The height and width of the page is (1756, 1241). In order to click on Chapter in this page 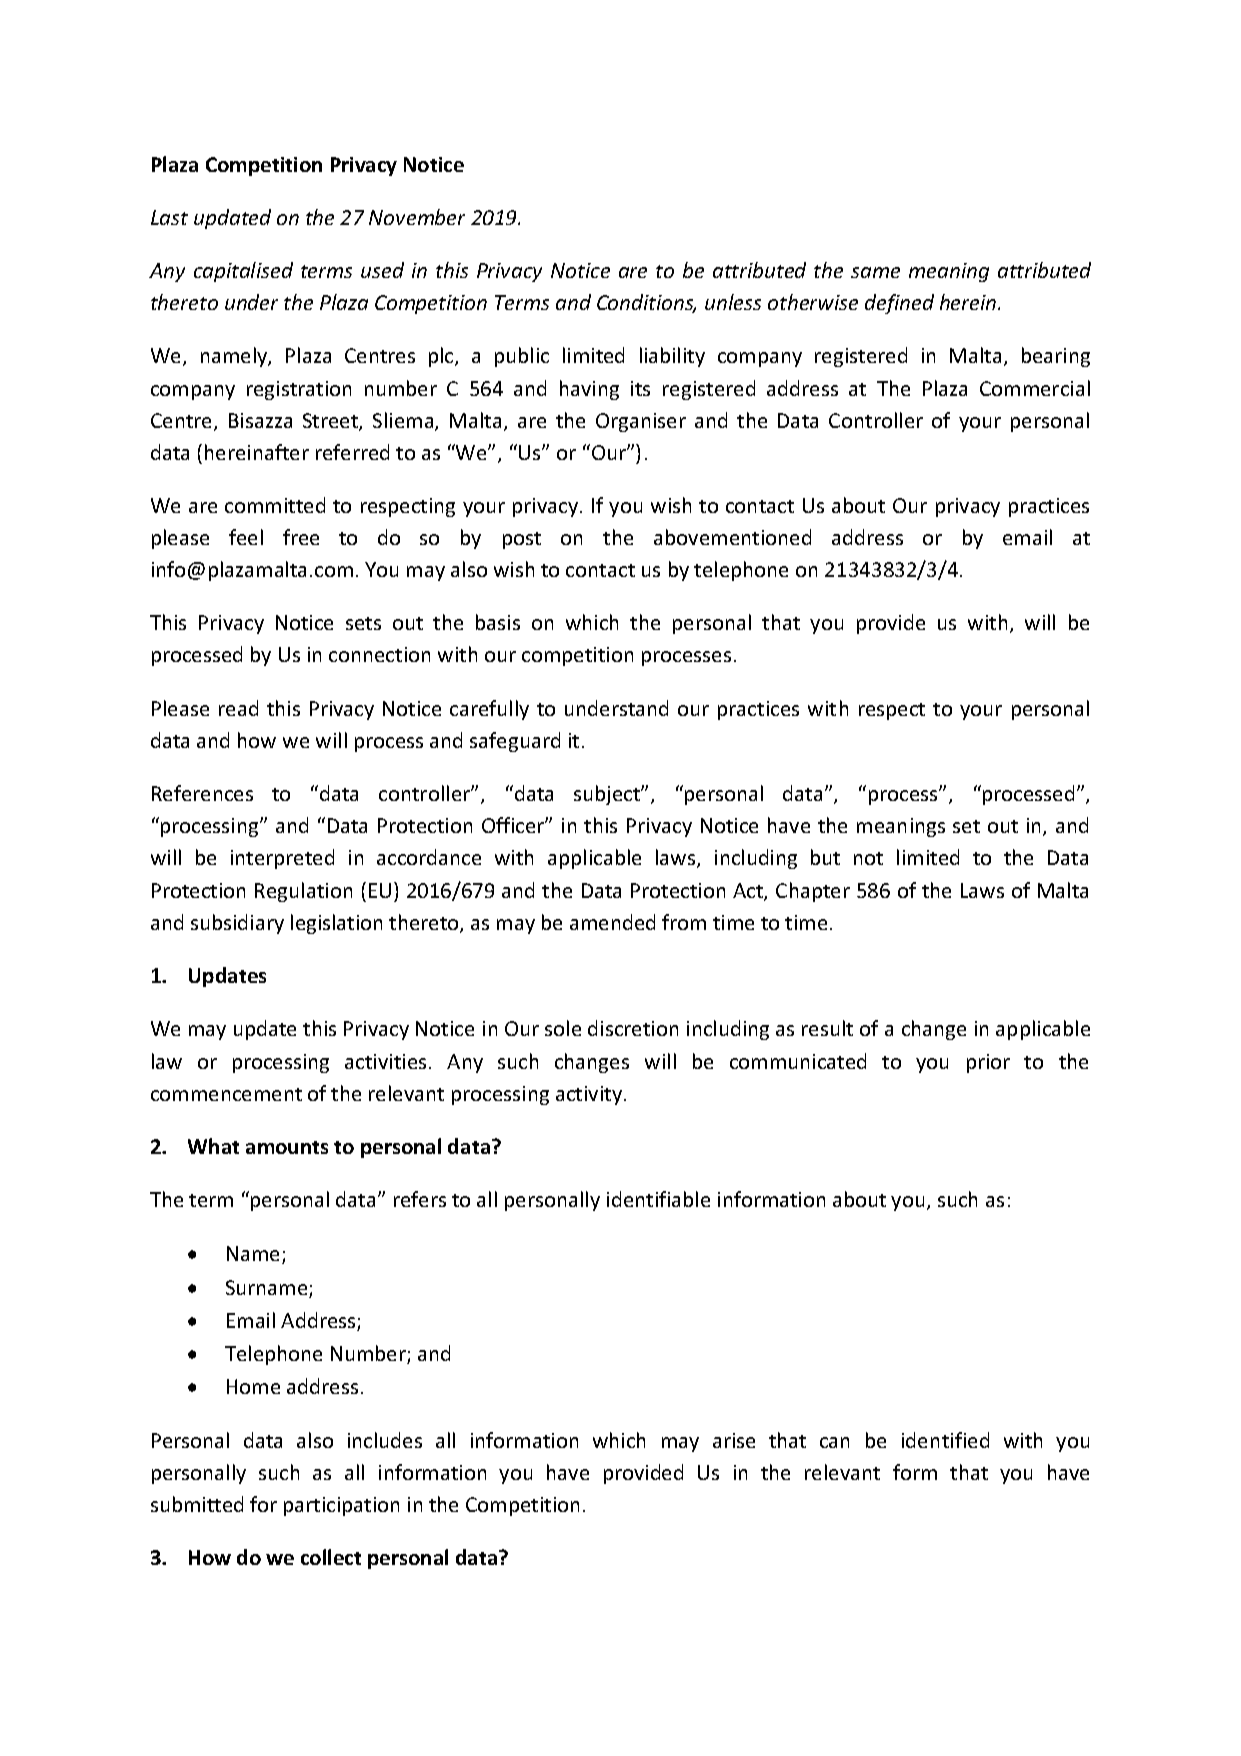, I will do `click(813, 892)`.
